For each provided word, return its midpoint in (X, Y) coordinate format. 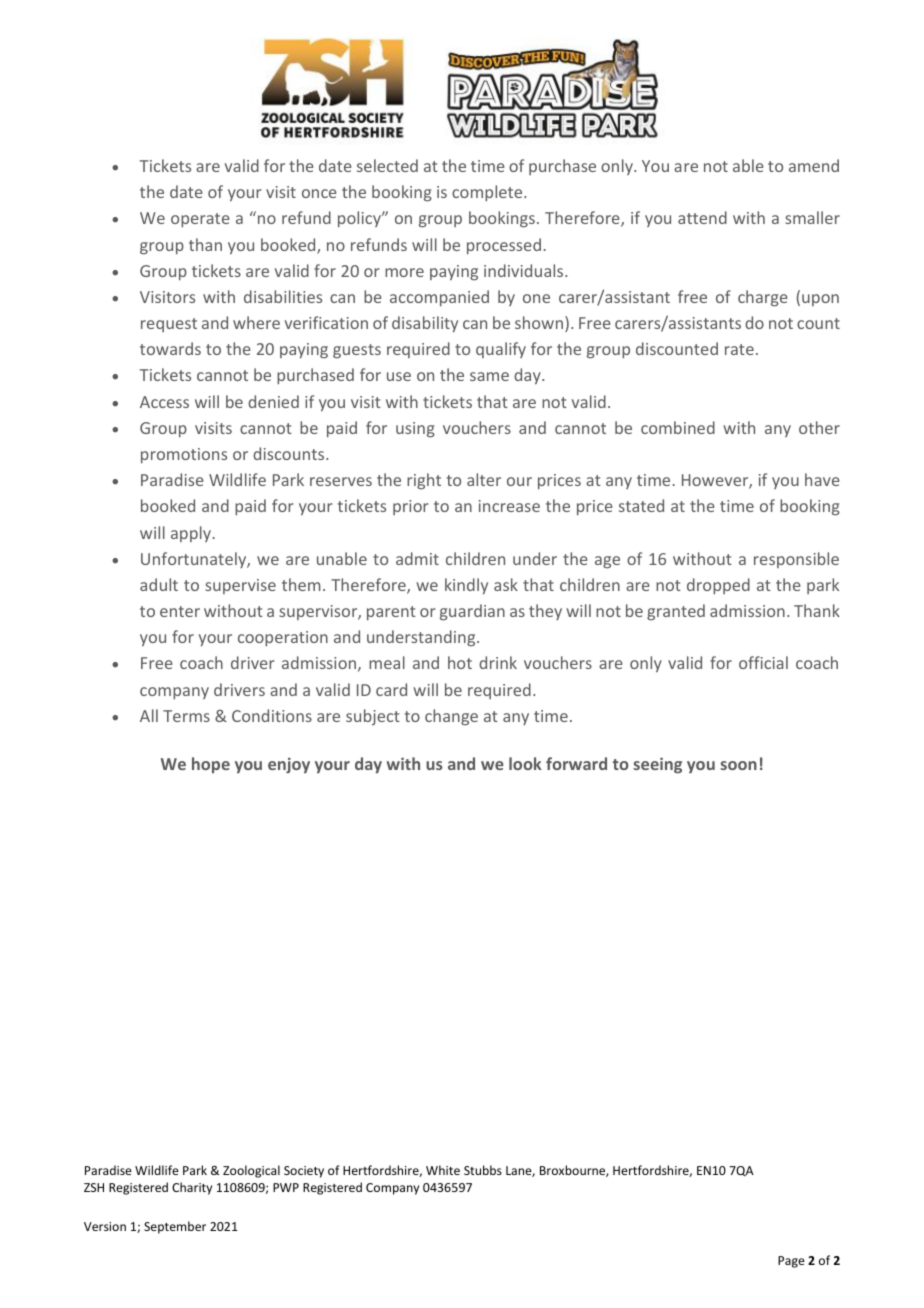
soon (738, 765)
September (175, 1227)
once (319, 193)
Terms (186, 716)
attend (702, 217)
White (443, 1170)
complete (488, 193)
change (451, 717)
